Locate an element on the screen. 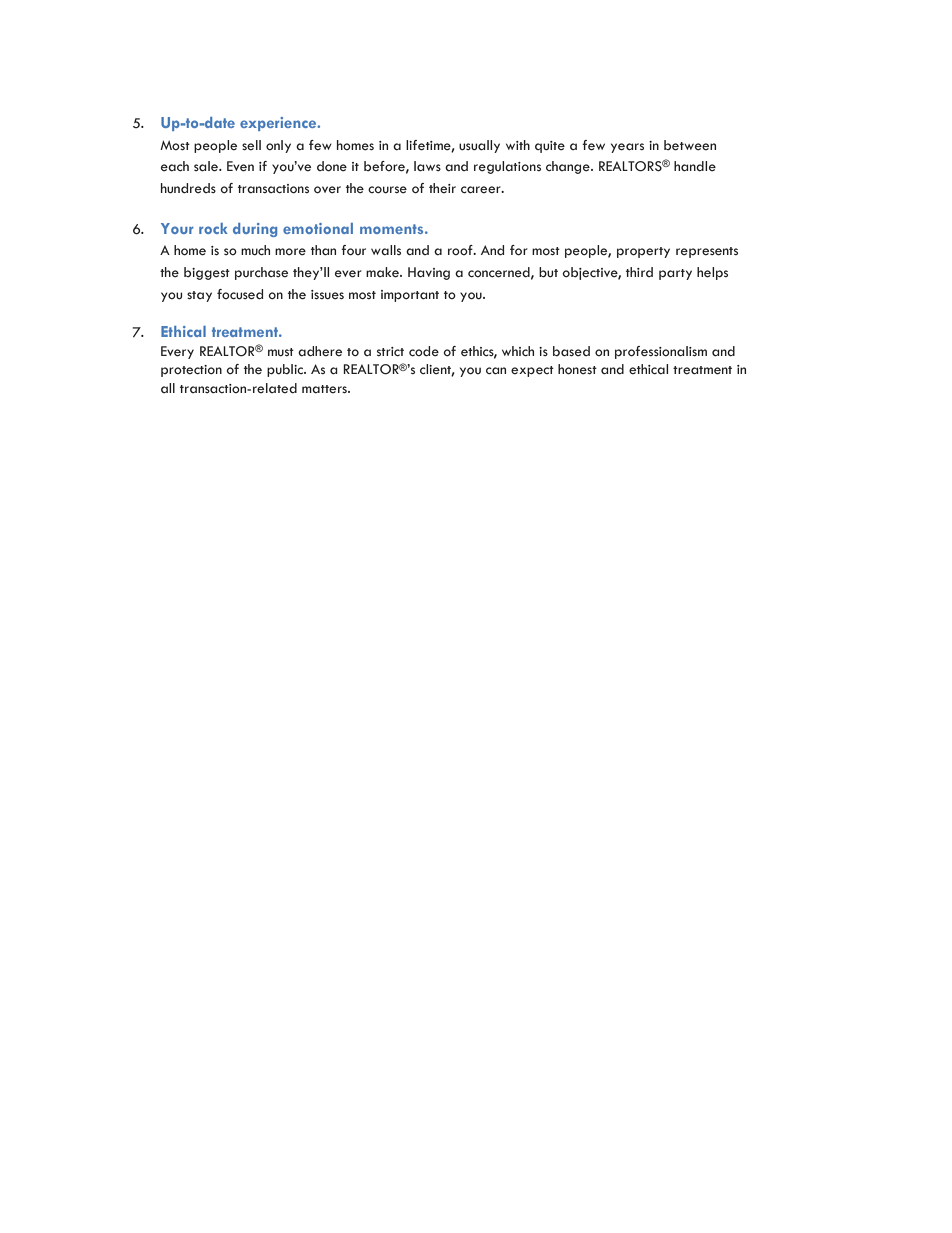 This screenshot has width=952, height=1233. party is located at coordinates (675, 274).
